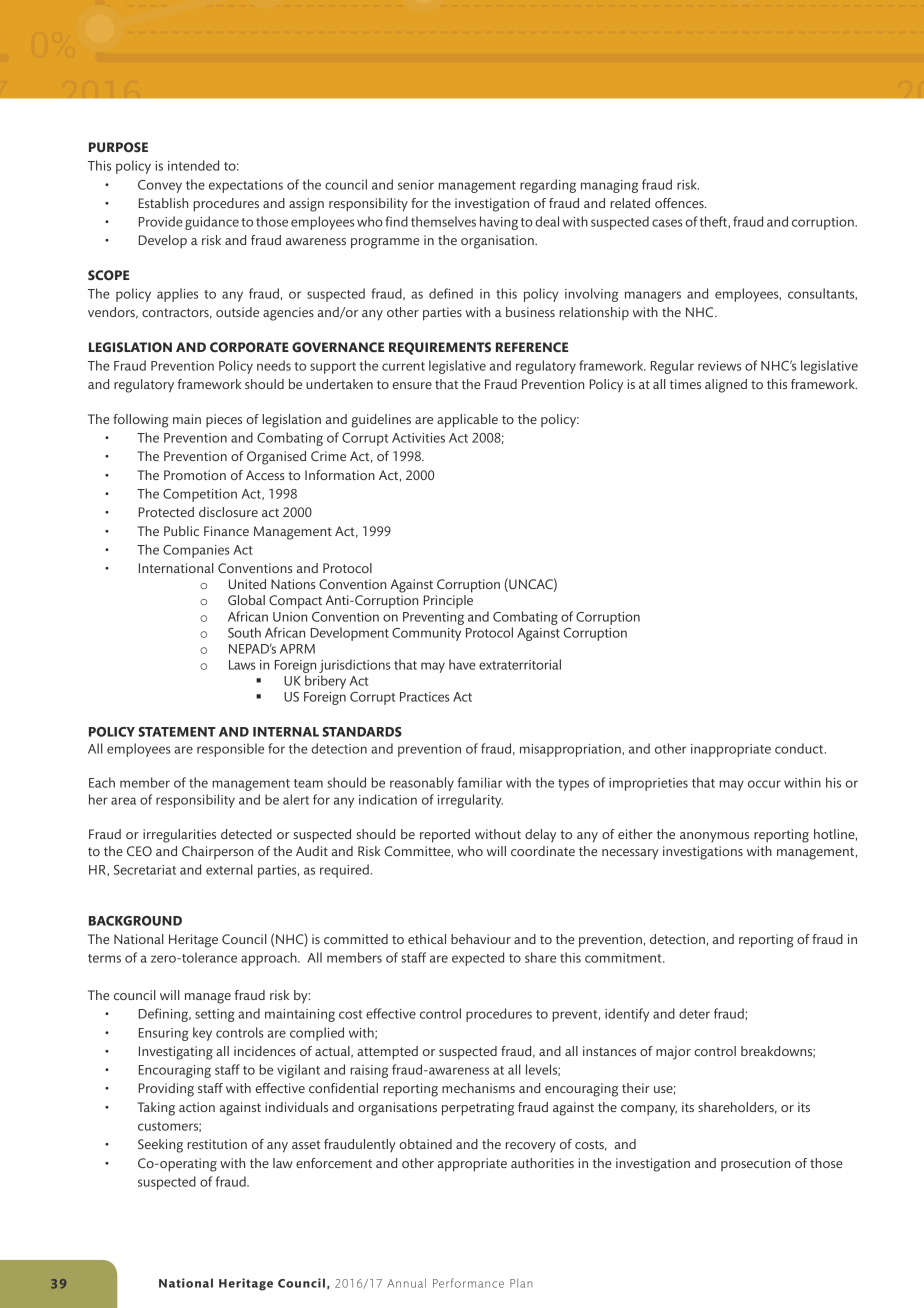  I want to click on Secretariat, so click(145, 870).
